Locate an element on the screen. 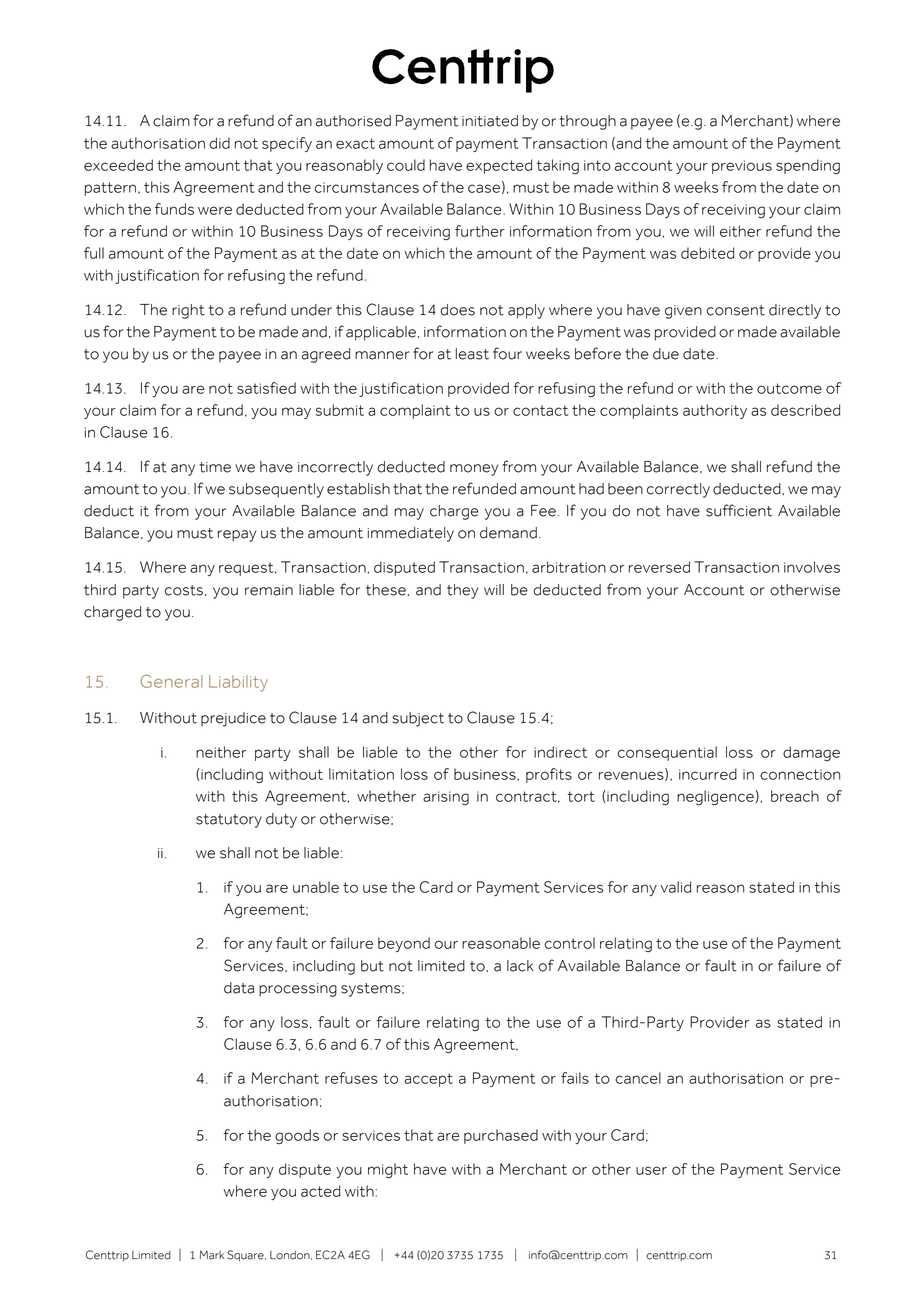  Mark is located at coordinates (212, 1255).
